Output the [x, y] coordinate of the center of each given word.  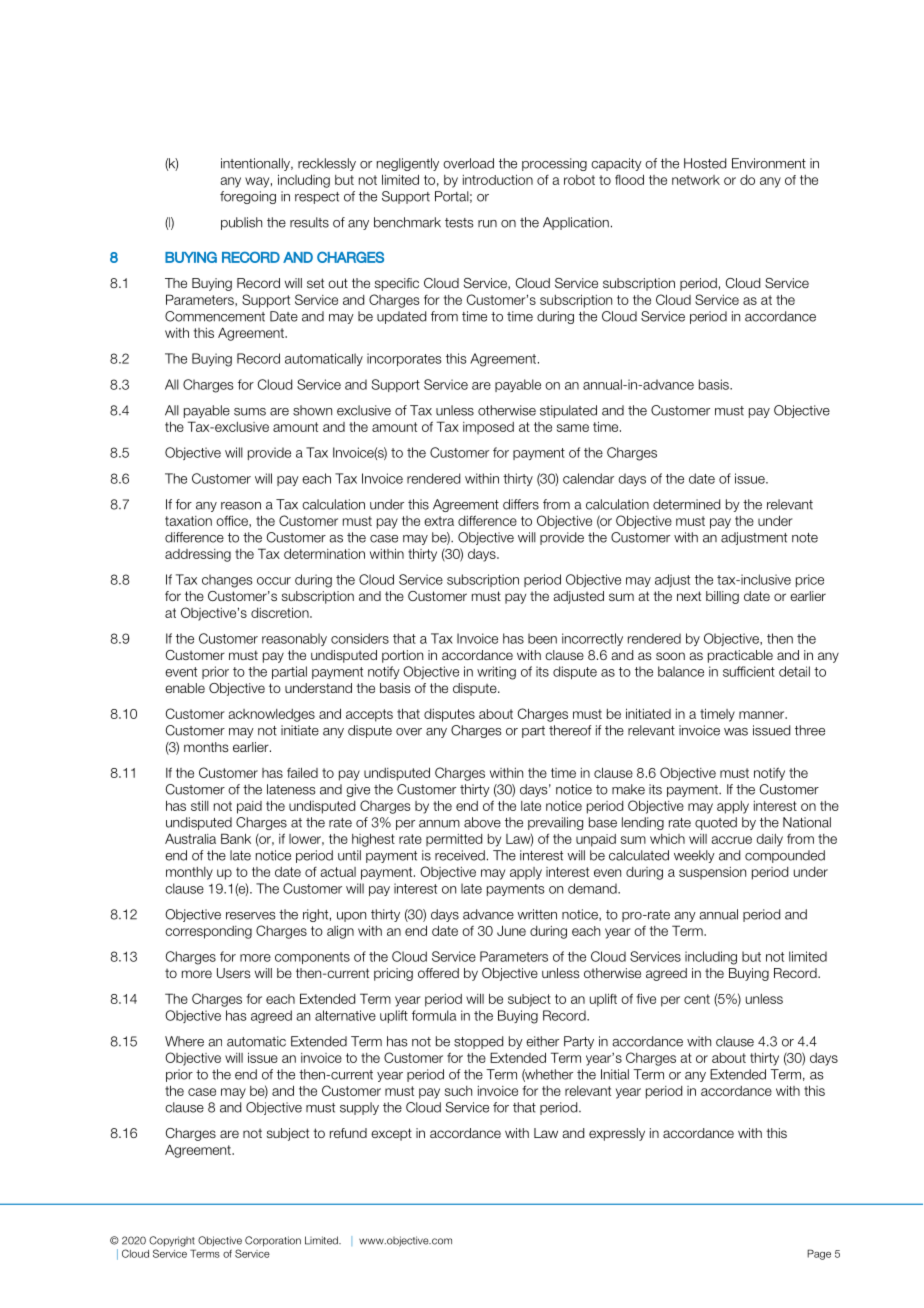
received [460, 855]
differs [521, 504]
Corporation [273, 1241]
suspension [712, 873]
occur [274, 581]
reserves [251, 916]
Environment [769, 163]
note [805, 538]
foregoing [248, 197]
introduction [498, 179]
